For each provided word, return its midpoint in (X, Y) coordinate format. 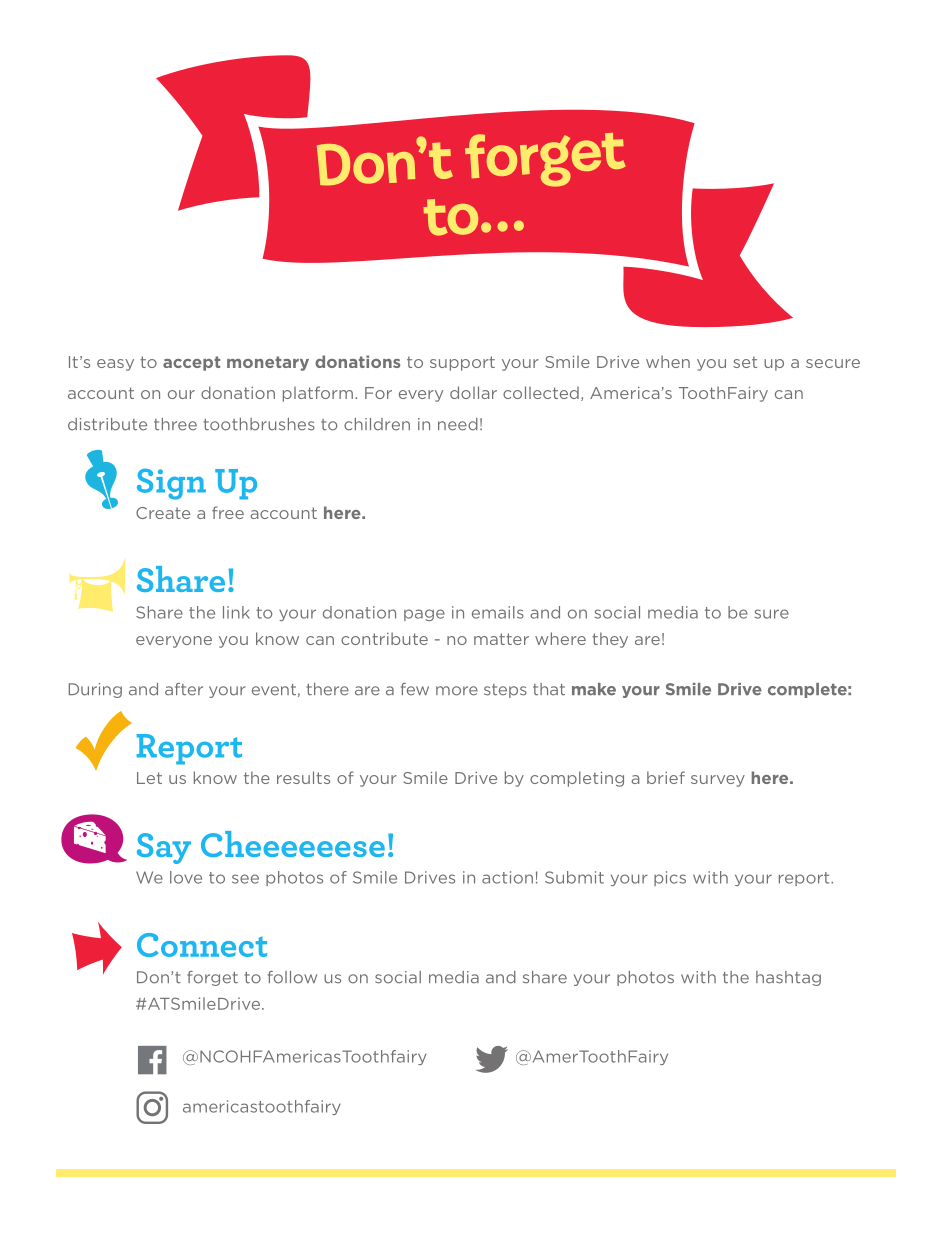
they (610, 640)
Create (163, 513)
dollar (473, 392)
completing (577, 779)
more (457, 691)
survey (718, 781)
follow (292, 977)
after (184, 689)
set (745, 362)
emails (498, 612)
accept (191, 363)
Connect (202, 945)
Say (164, 848)
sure (771, 614)
